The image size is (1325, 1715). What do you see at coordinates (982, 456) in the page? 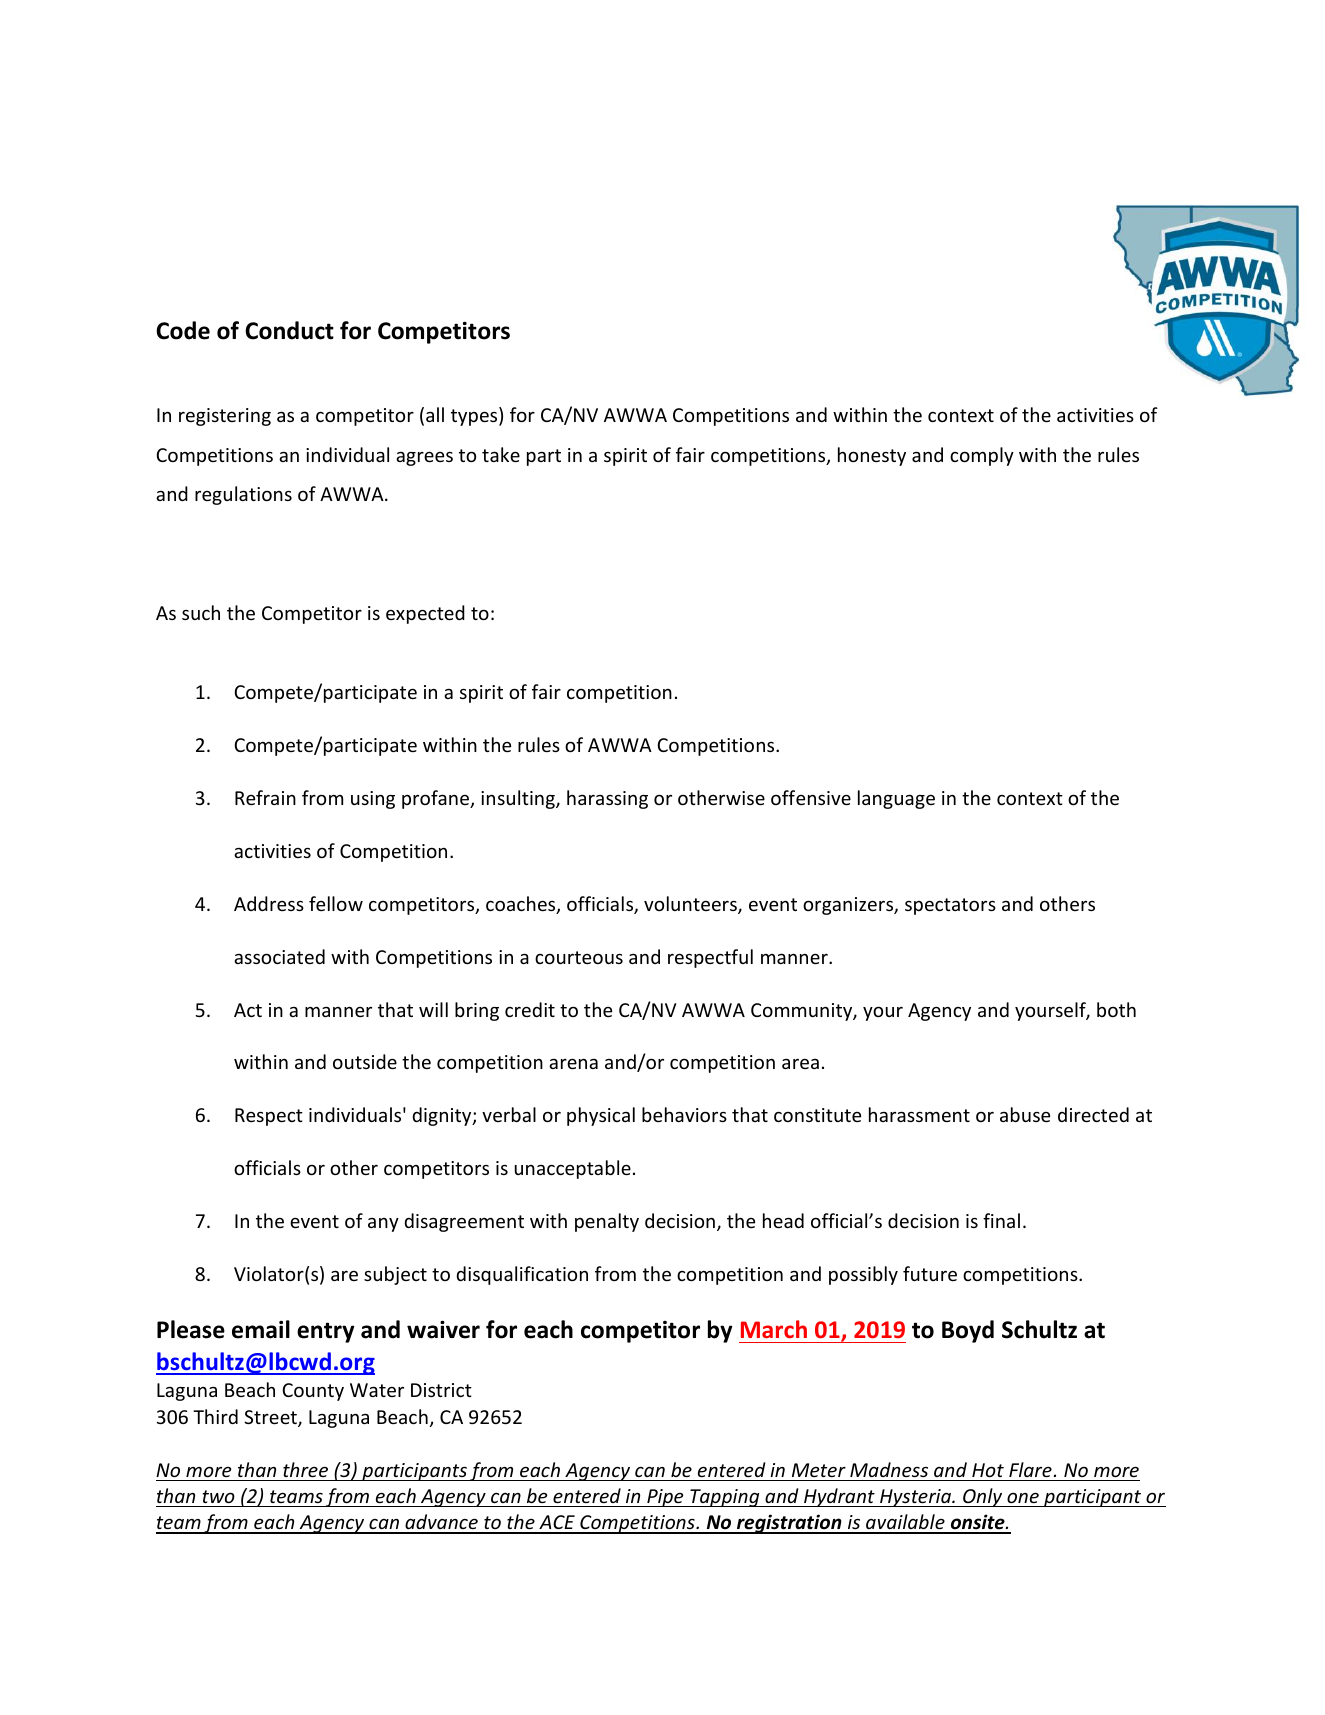
I see `comply` at bounding box center [982, 456].
